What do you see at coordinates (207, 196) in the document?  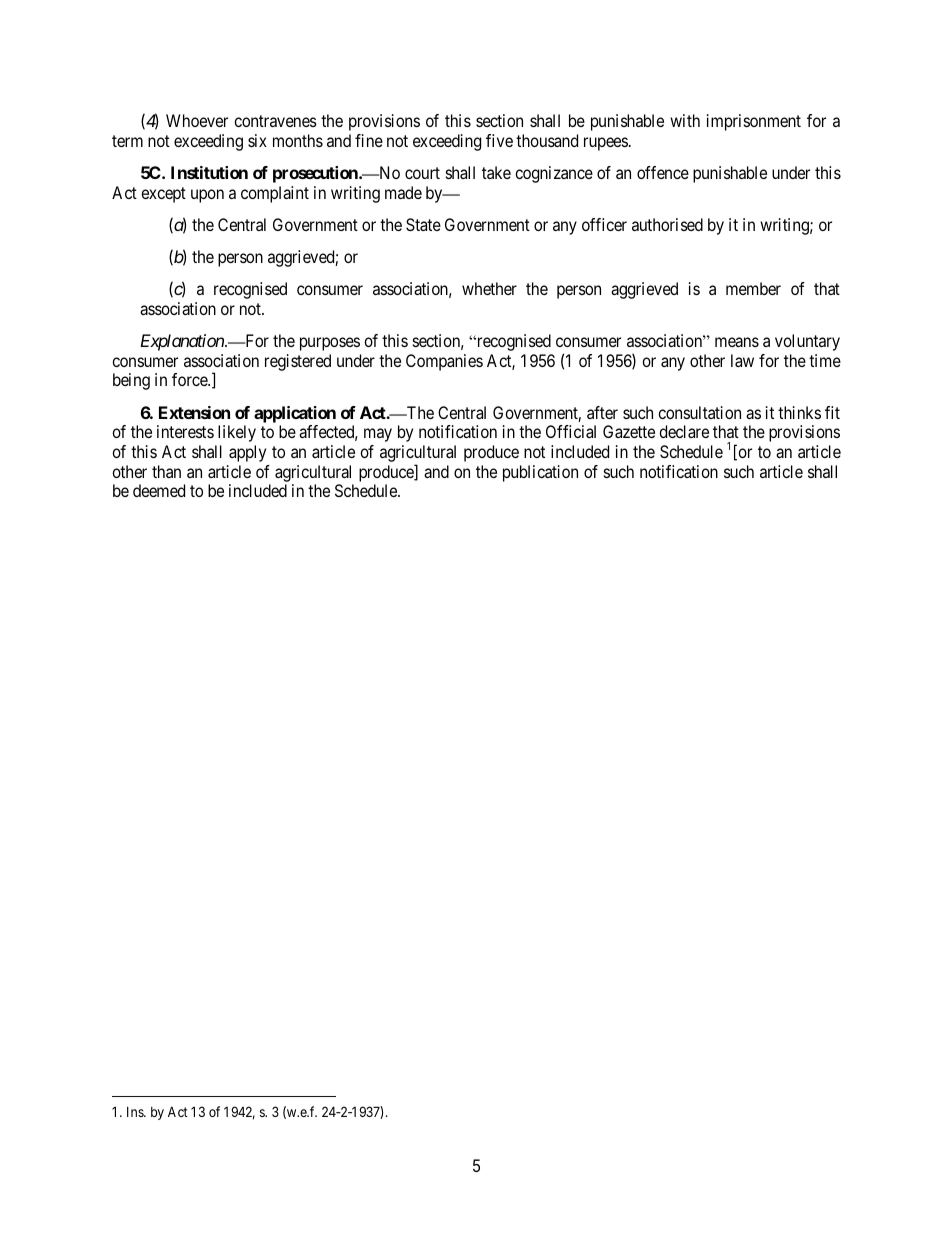 I see `upon` at bounding box center [207, 196].
